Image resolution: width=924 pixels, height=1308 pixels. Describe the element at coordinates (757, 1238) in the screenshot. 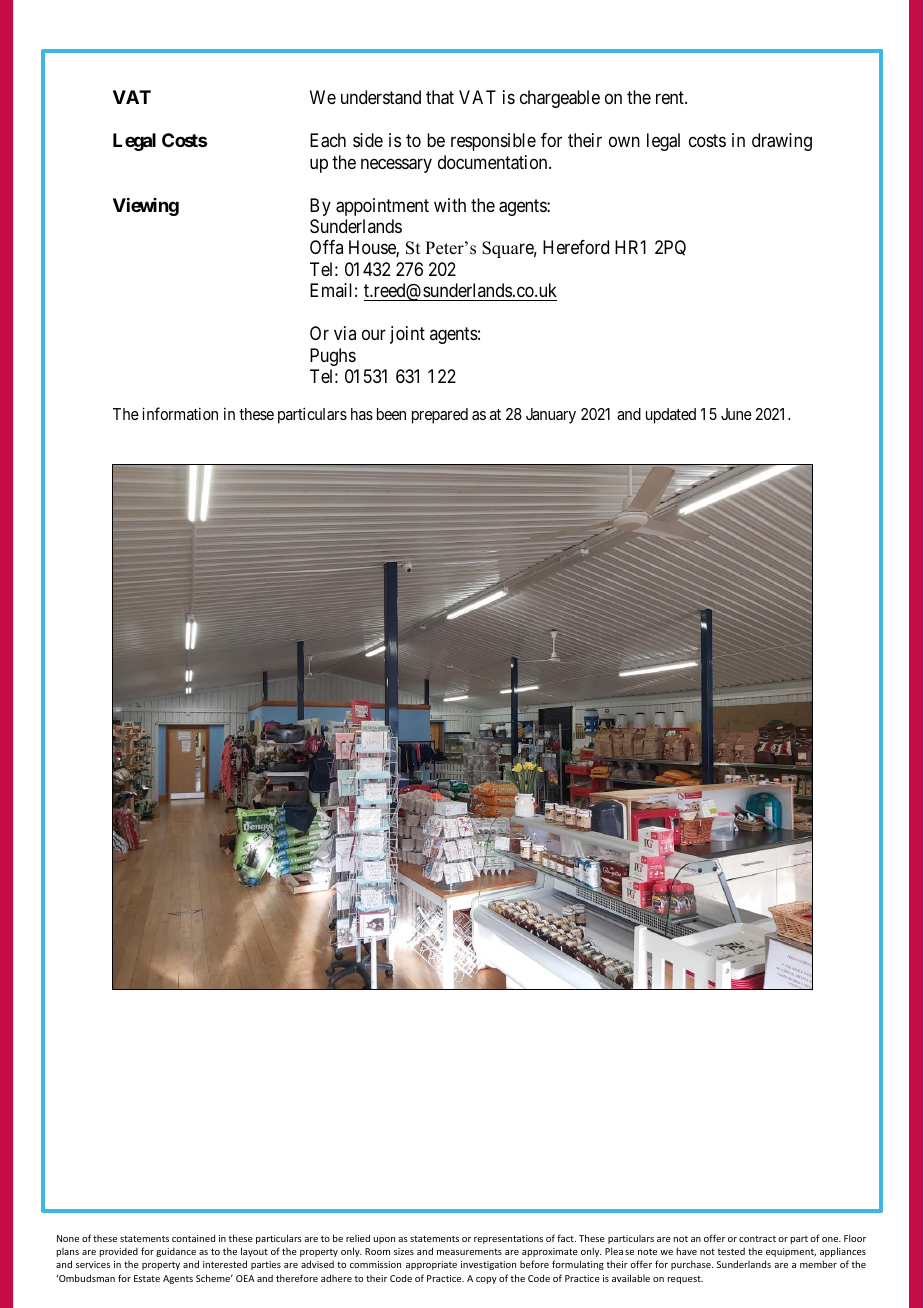

I see `contract` at that location.
